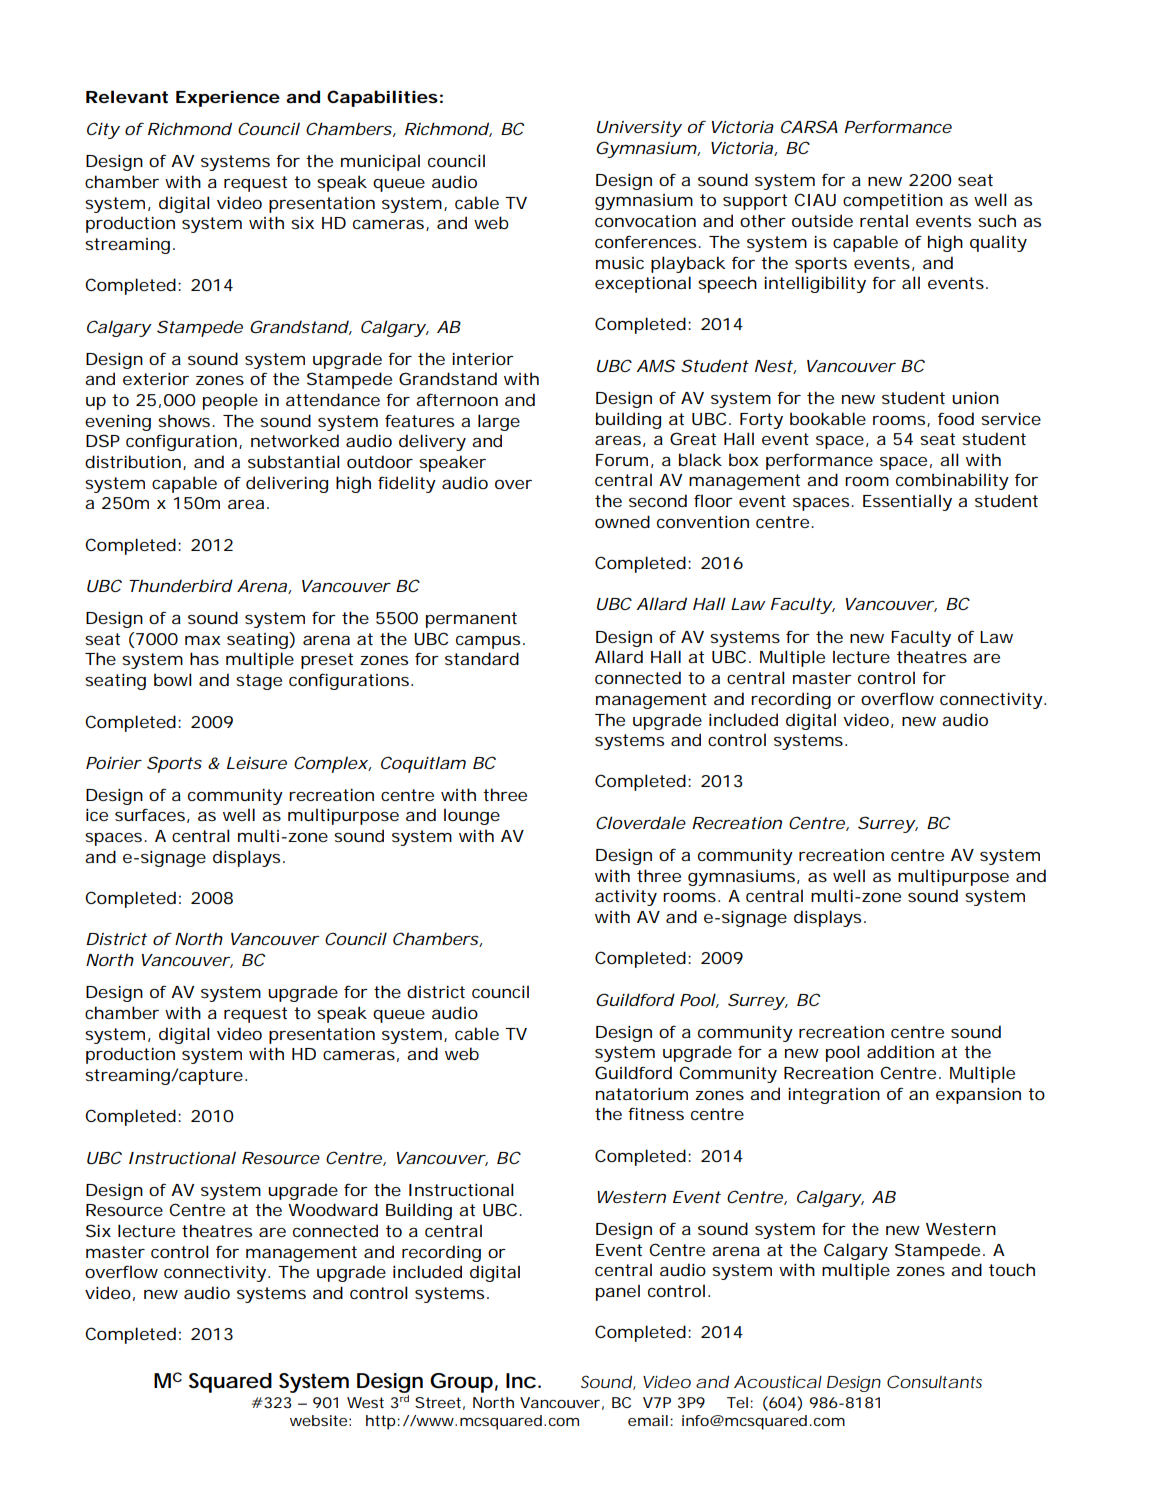 The image size is (1157, 1497). What do you see at coordinates (893, 202) in the image?
I see `competition` at bounding box center [893, 202].
